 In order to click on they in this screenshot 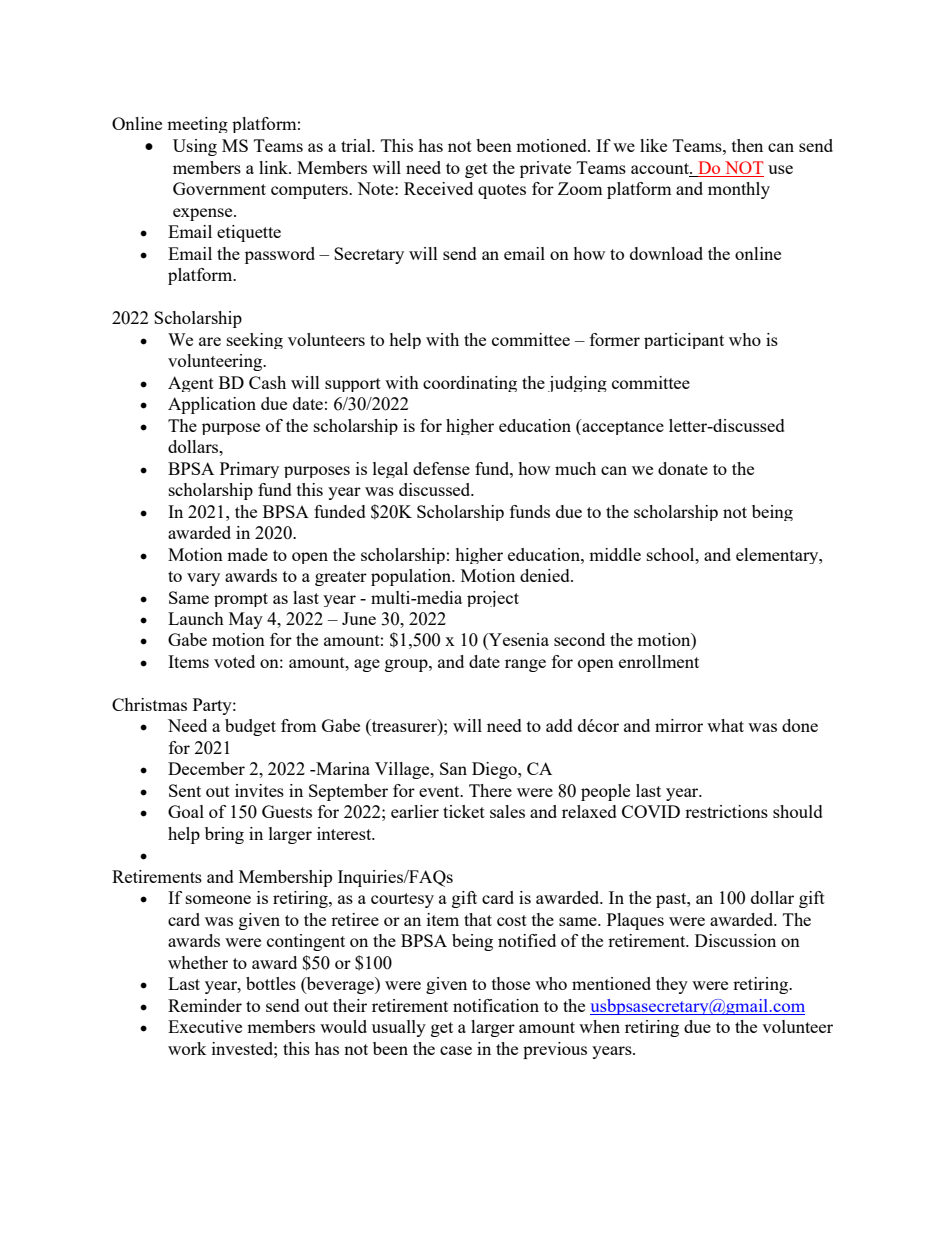, I will do `click(672, 985)`.
